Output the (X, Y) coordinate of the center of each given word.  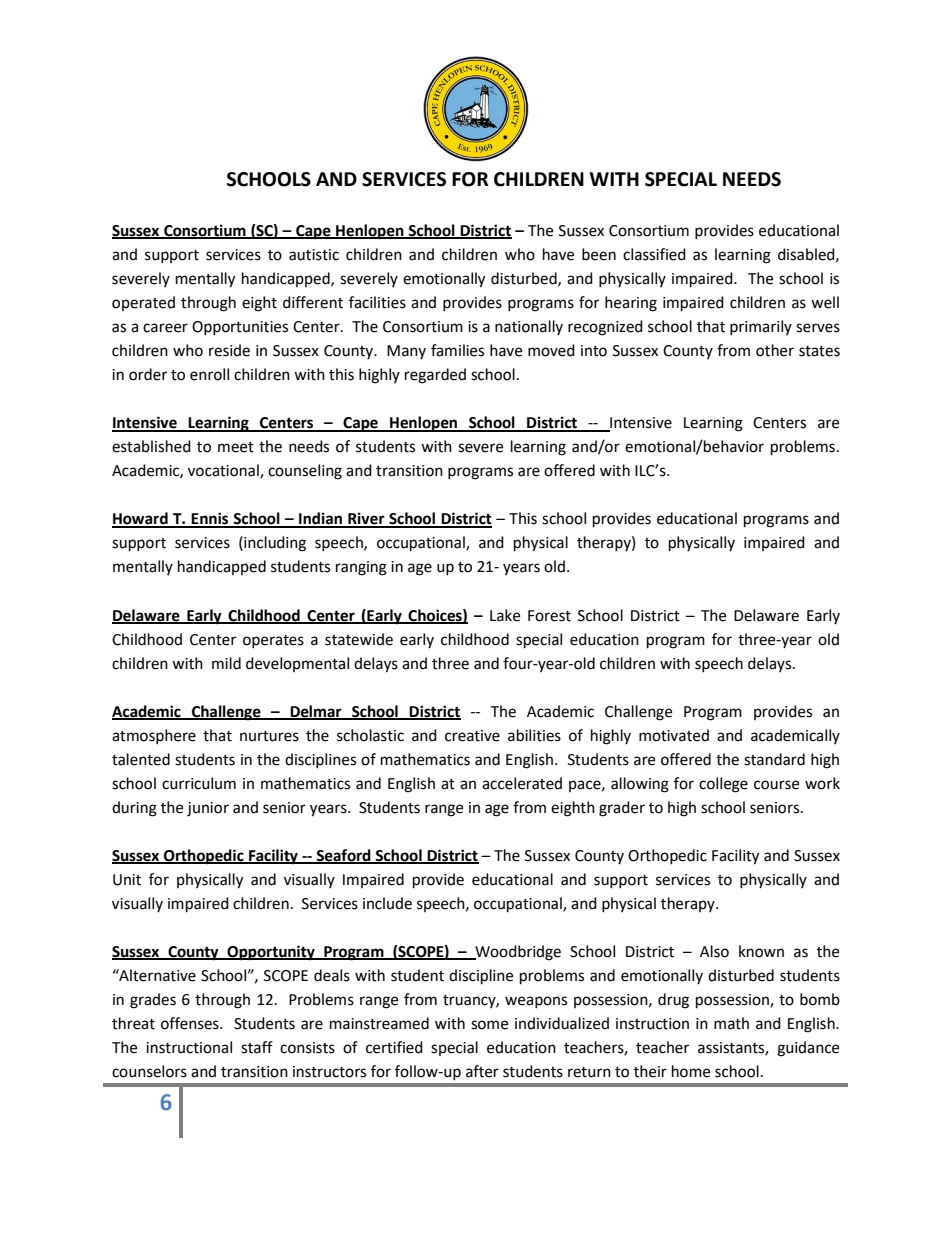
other (775, 350)
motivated (674, 735)
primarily (761, 327)
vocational (224, 471)
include (387, 903)
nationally (529, 327)
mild (226, 663)
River (366, 519)
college (723, 785)
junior (208, 809)
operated (143, 303)
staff (257, 1047)
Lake (505, 615)
